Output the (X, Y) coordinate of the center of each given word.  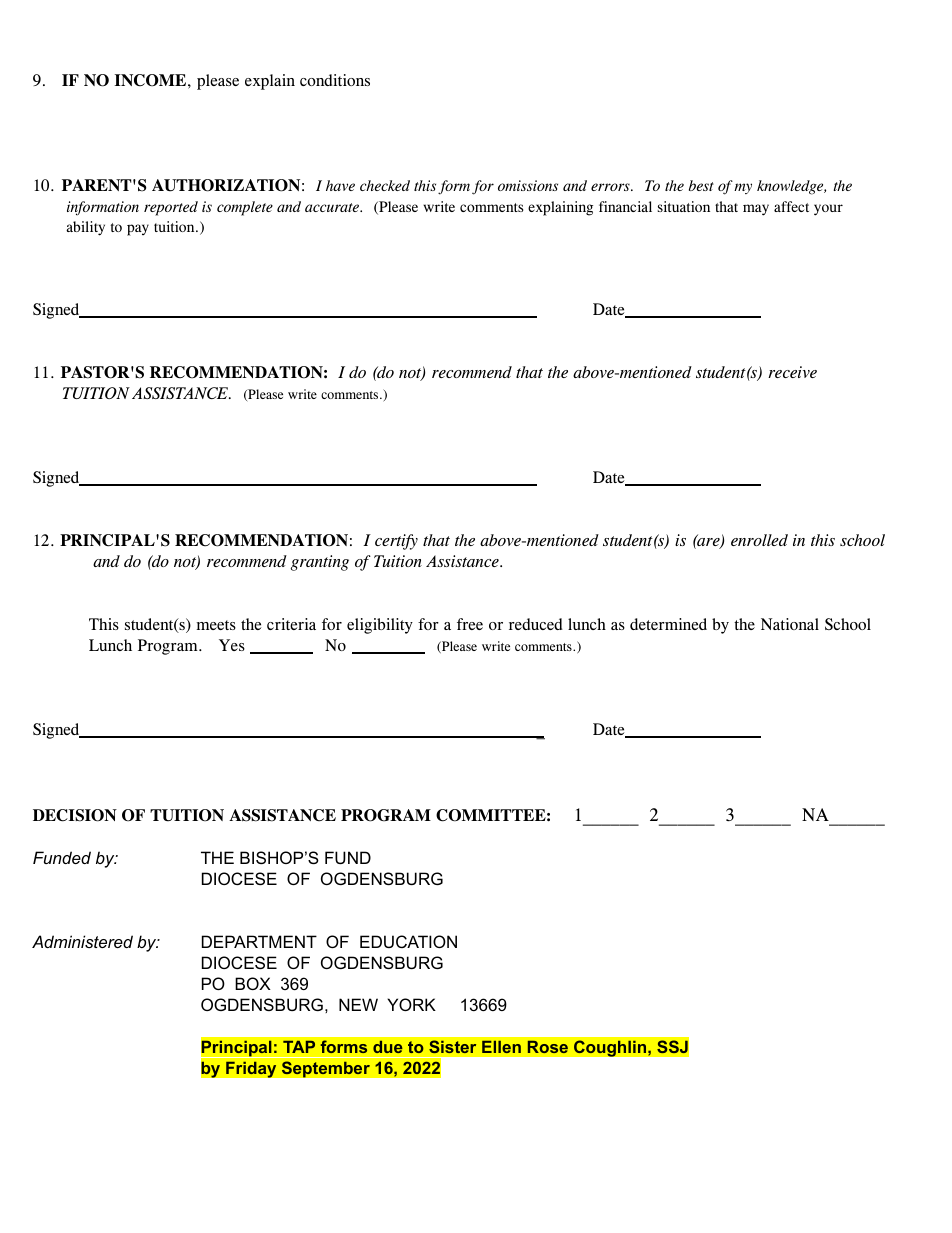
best (701, 185)
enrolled (759, 540)
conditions (335, 80)
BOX (253, 983)
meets (216, 625)
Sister (453, 1047)
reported (171, 208)
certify (396, 542)
